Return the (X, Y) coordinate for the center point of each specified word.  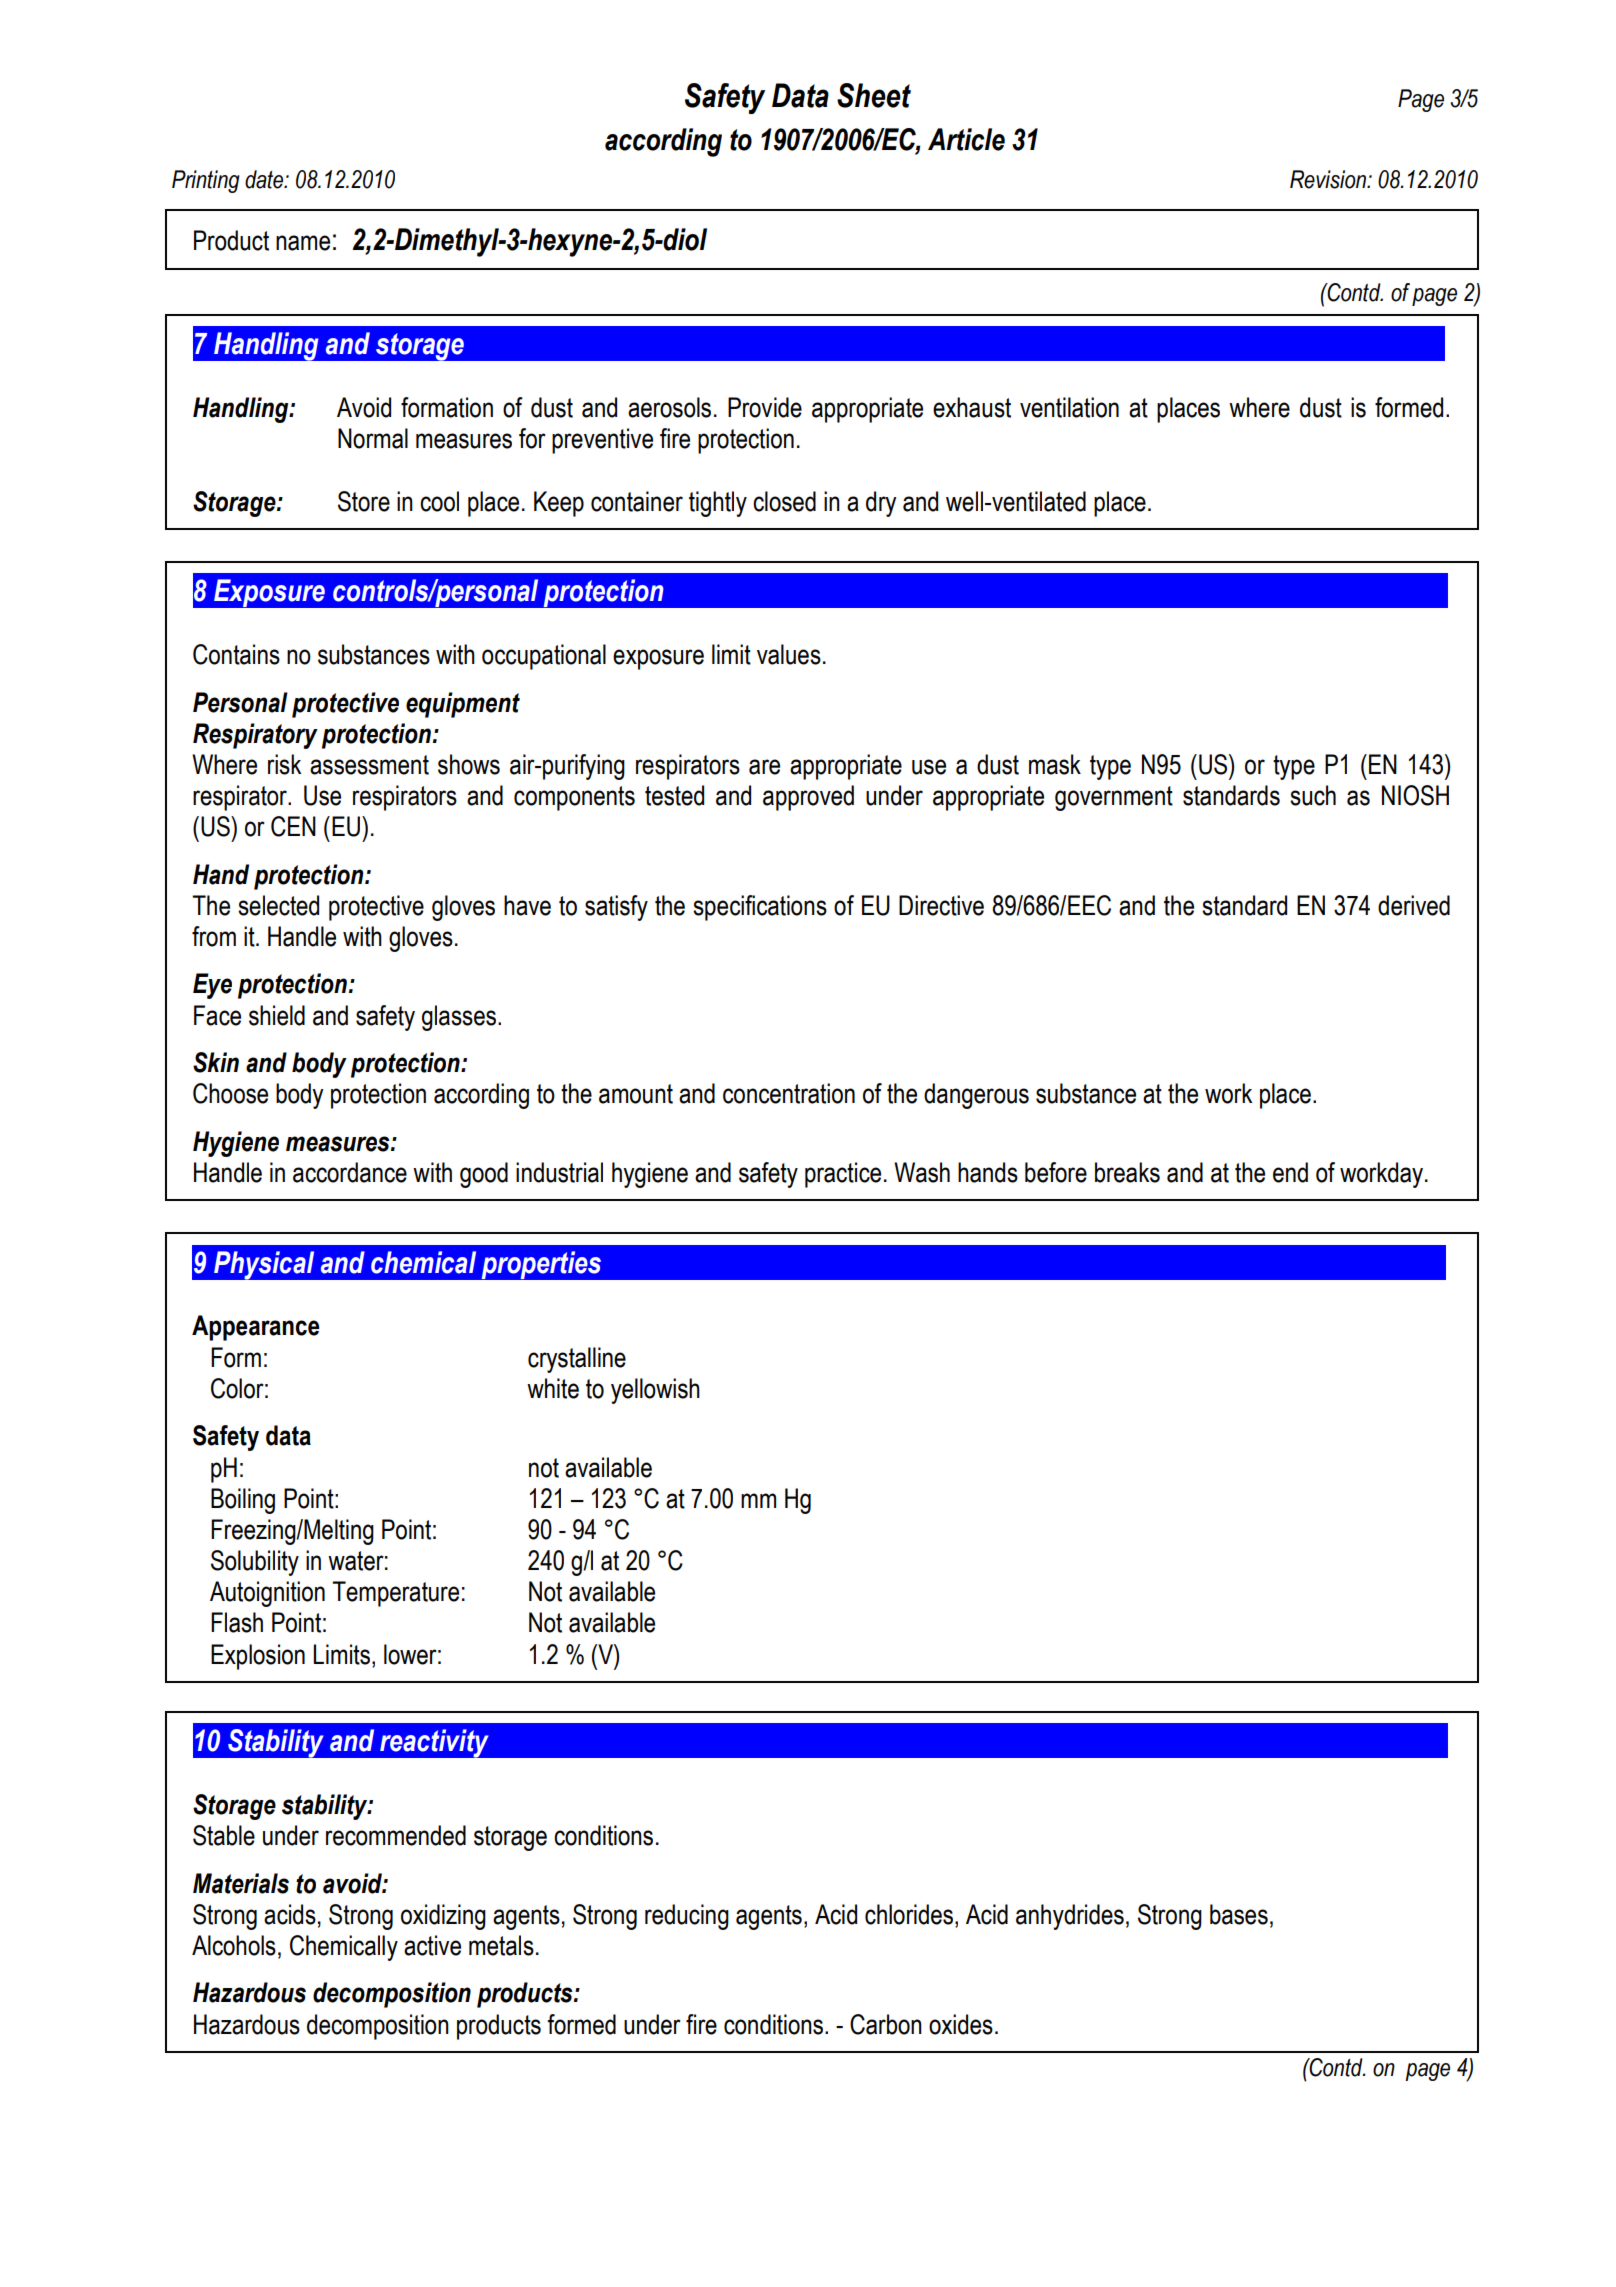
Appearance (256, 1328)
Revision (1329, 179)
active (432, 1945)
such (1313, 795)
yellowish (655, 1391)
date (265, 179)
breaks (1127, 1172)
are (764, 767)
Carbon (886, 2024)
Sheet (874, 95)
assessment (369, 765)
